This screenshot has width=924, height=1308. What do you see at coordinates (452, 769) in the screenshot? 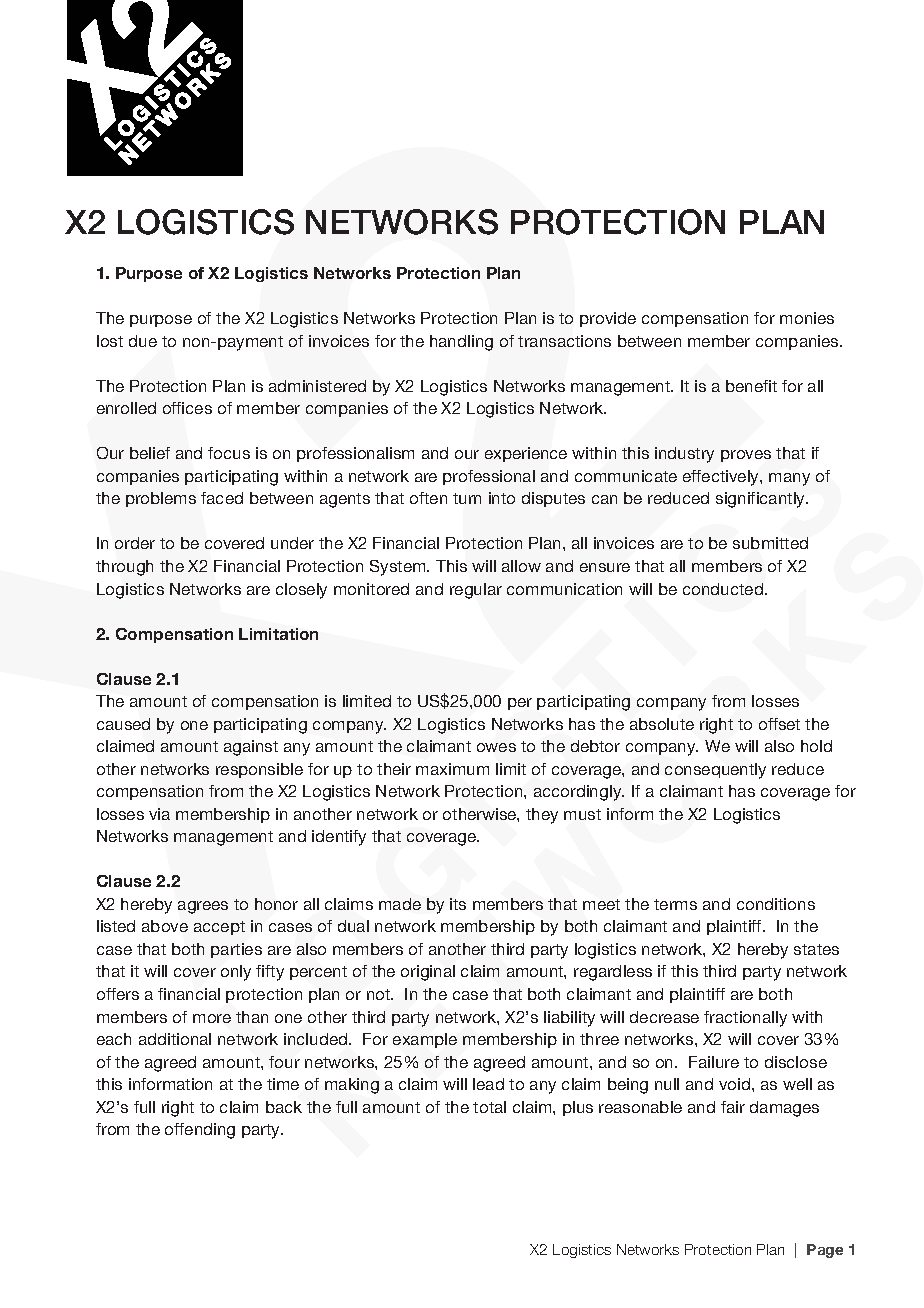
I see `maximum` at bounding box center [452, 769].
